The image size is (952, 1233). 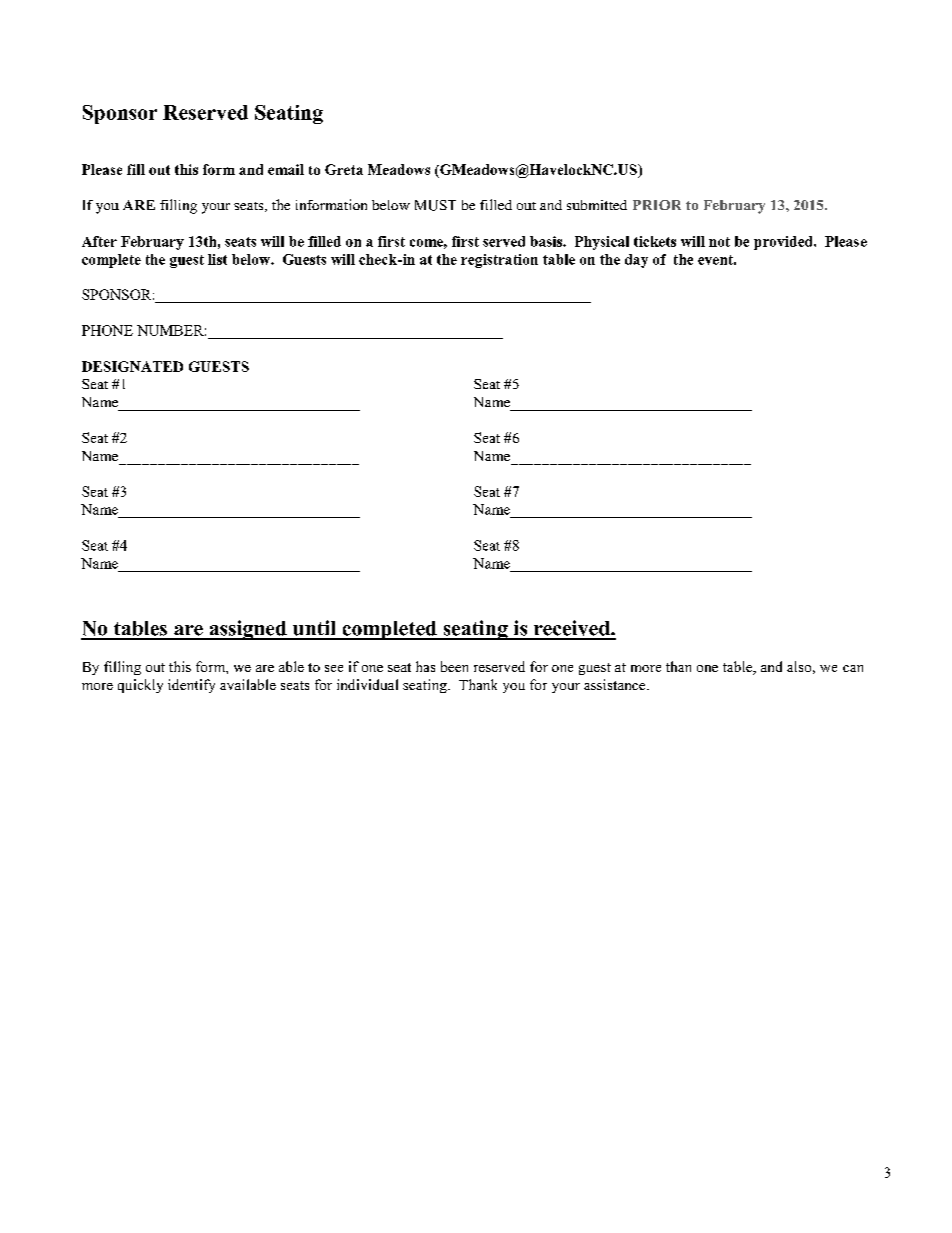 I want to click on can, so click(x=853, y=668).
